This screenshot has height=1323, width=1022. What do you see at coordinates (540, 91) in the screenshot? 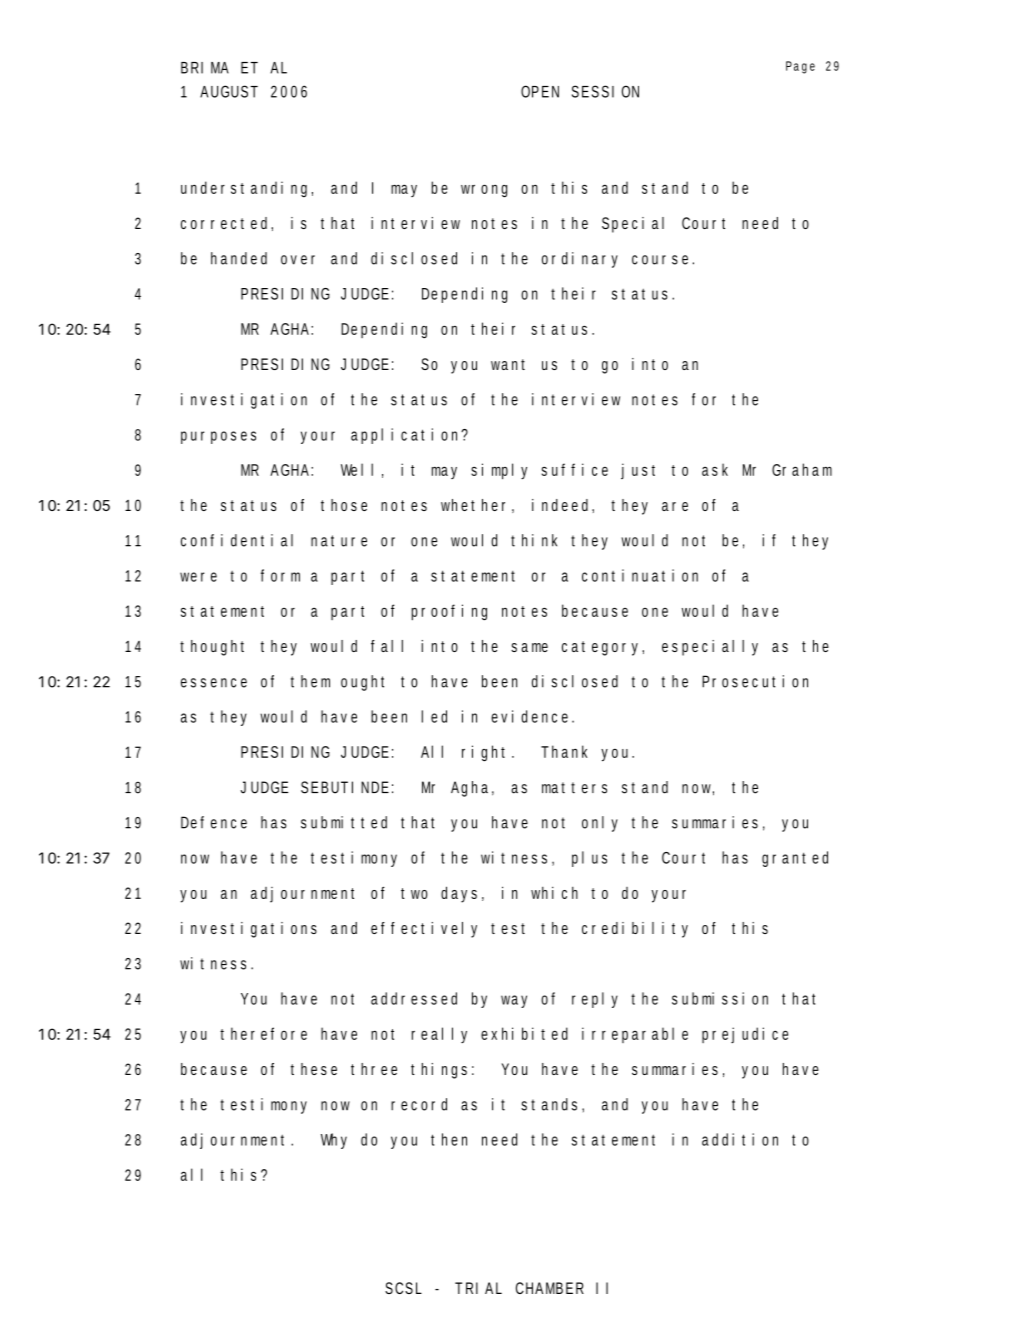
I see `OPEN` at bounding box center [540, 91].
